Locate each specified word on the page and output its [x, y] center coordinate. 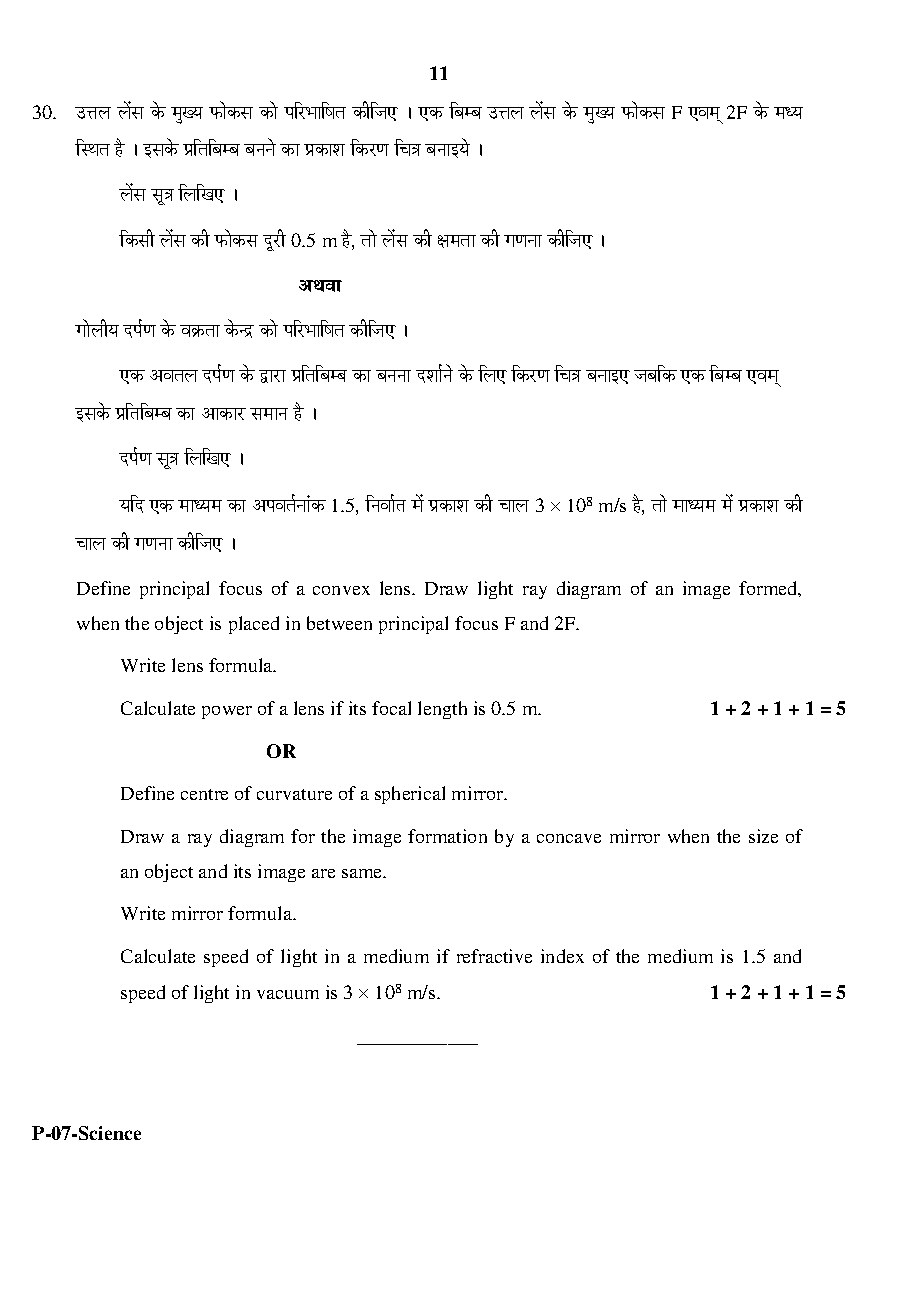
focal [391, 708]
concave [569, 838]
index [562, 956]
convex [341, 590]
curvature [294, 794]
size [763, 836]
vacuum [288, 994]
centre [204, 794]
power [227, 712]
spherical [410, 795]
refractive [494, 956]
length [442, 710]
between [339, 623]
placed [254, 625]
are [323, 873]
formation [447, 836]
